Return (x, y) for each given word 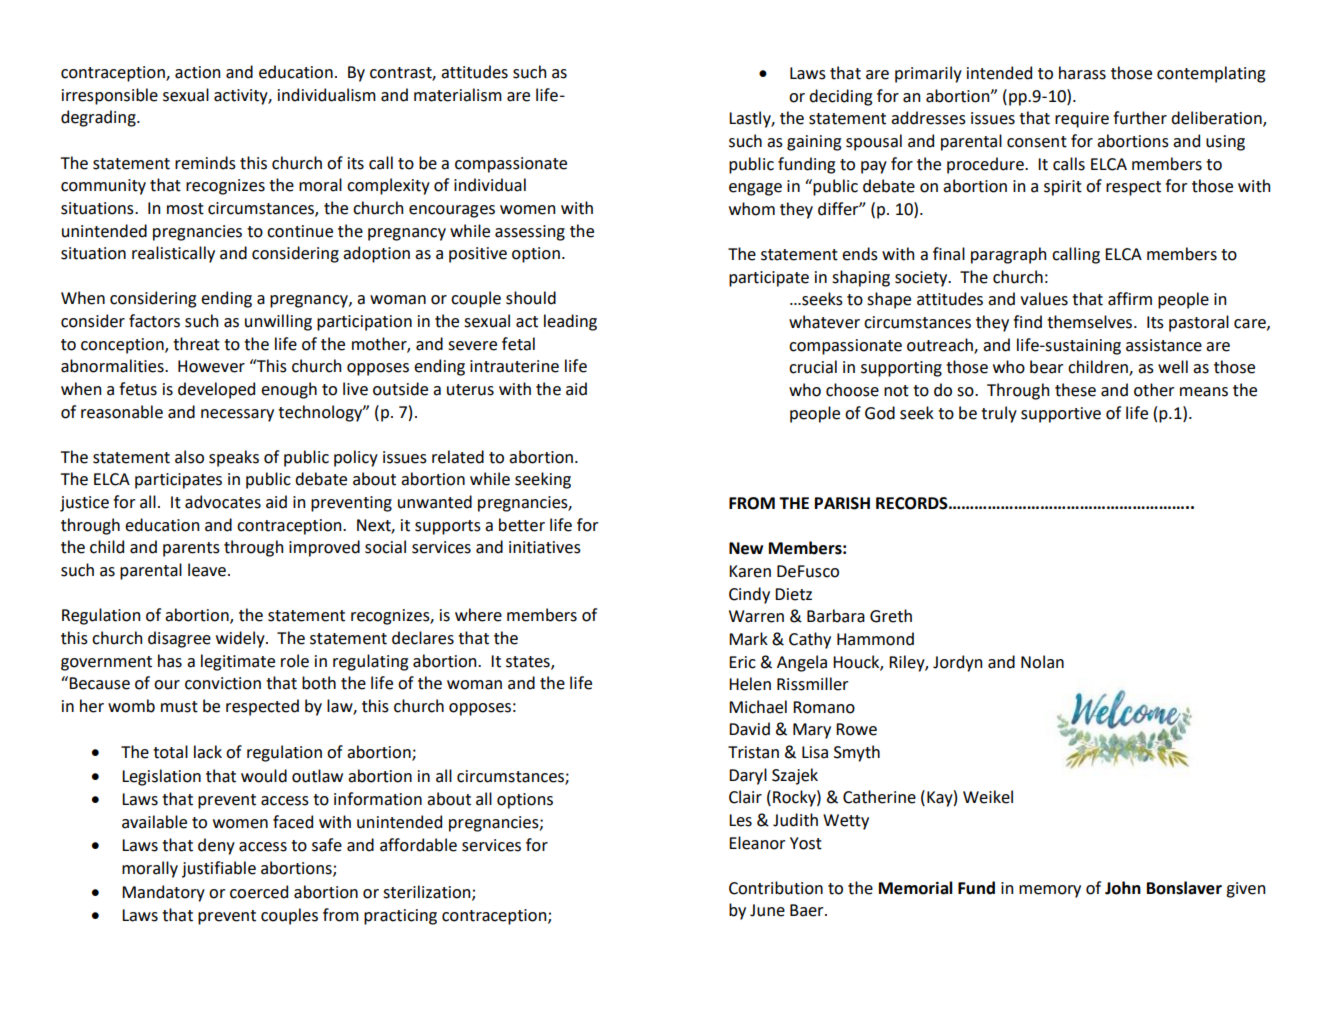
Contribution (776, 888)
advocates (223, 502)
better (522, 525)
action (197, 72)
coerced (259, 892)
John (1123, 888)
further (1140, 118)
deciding (841, 97)
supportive (1061, 415)
